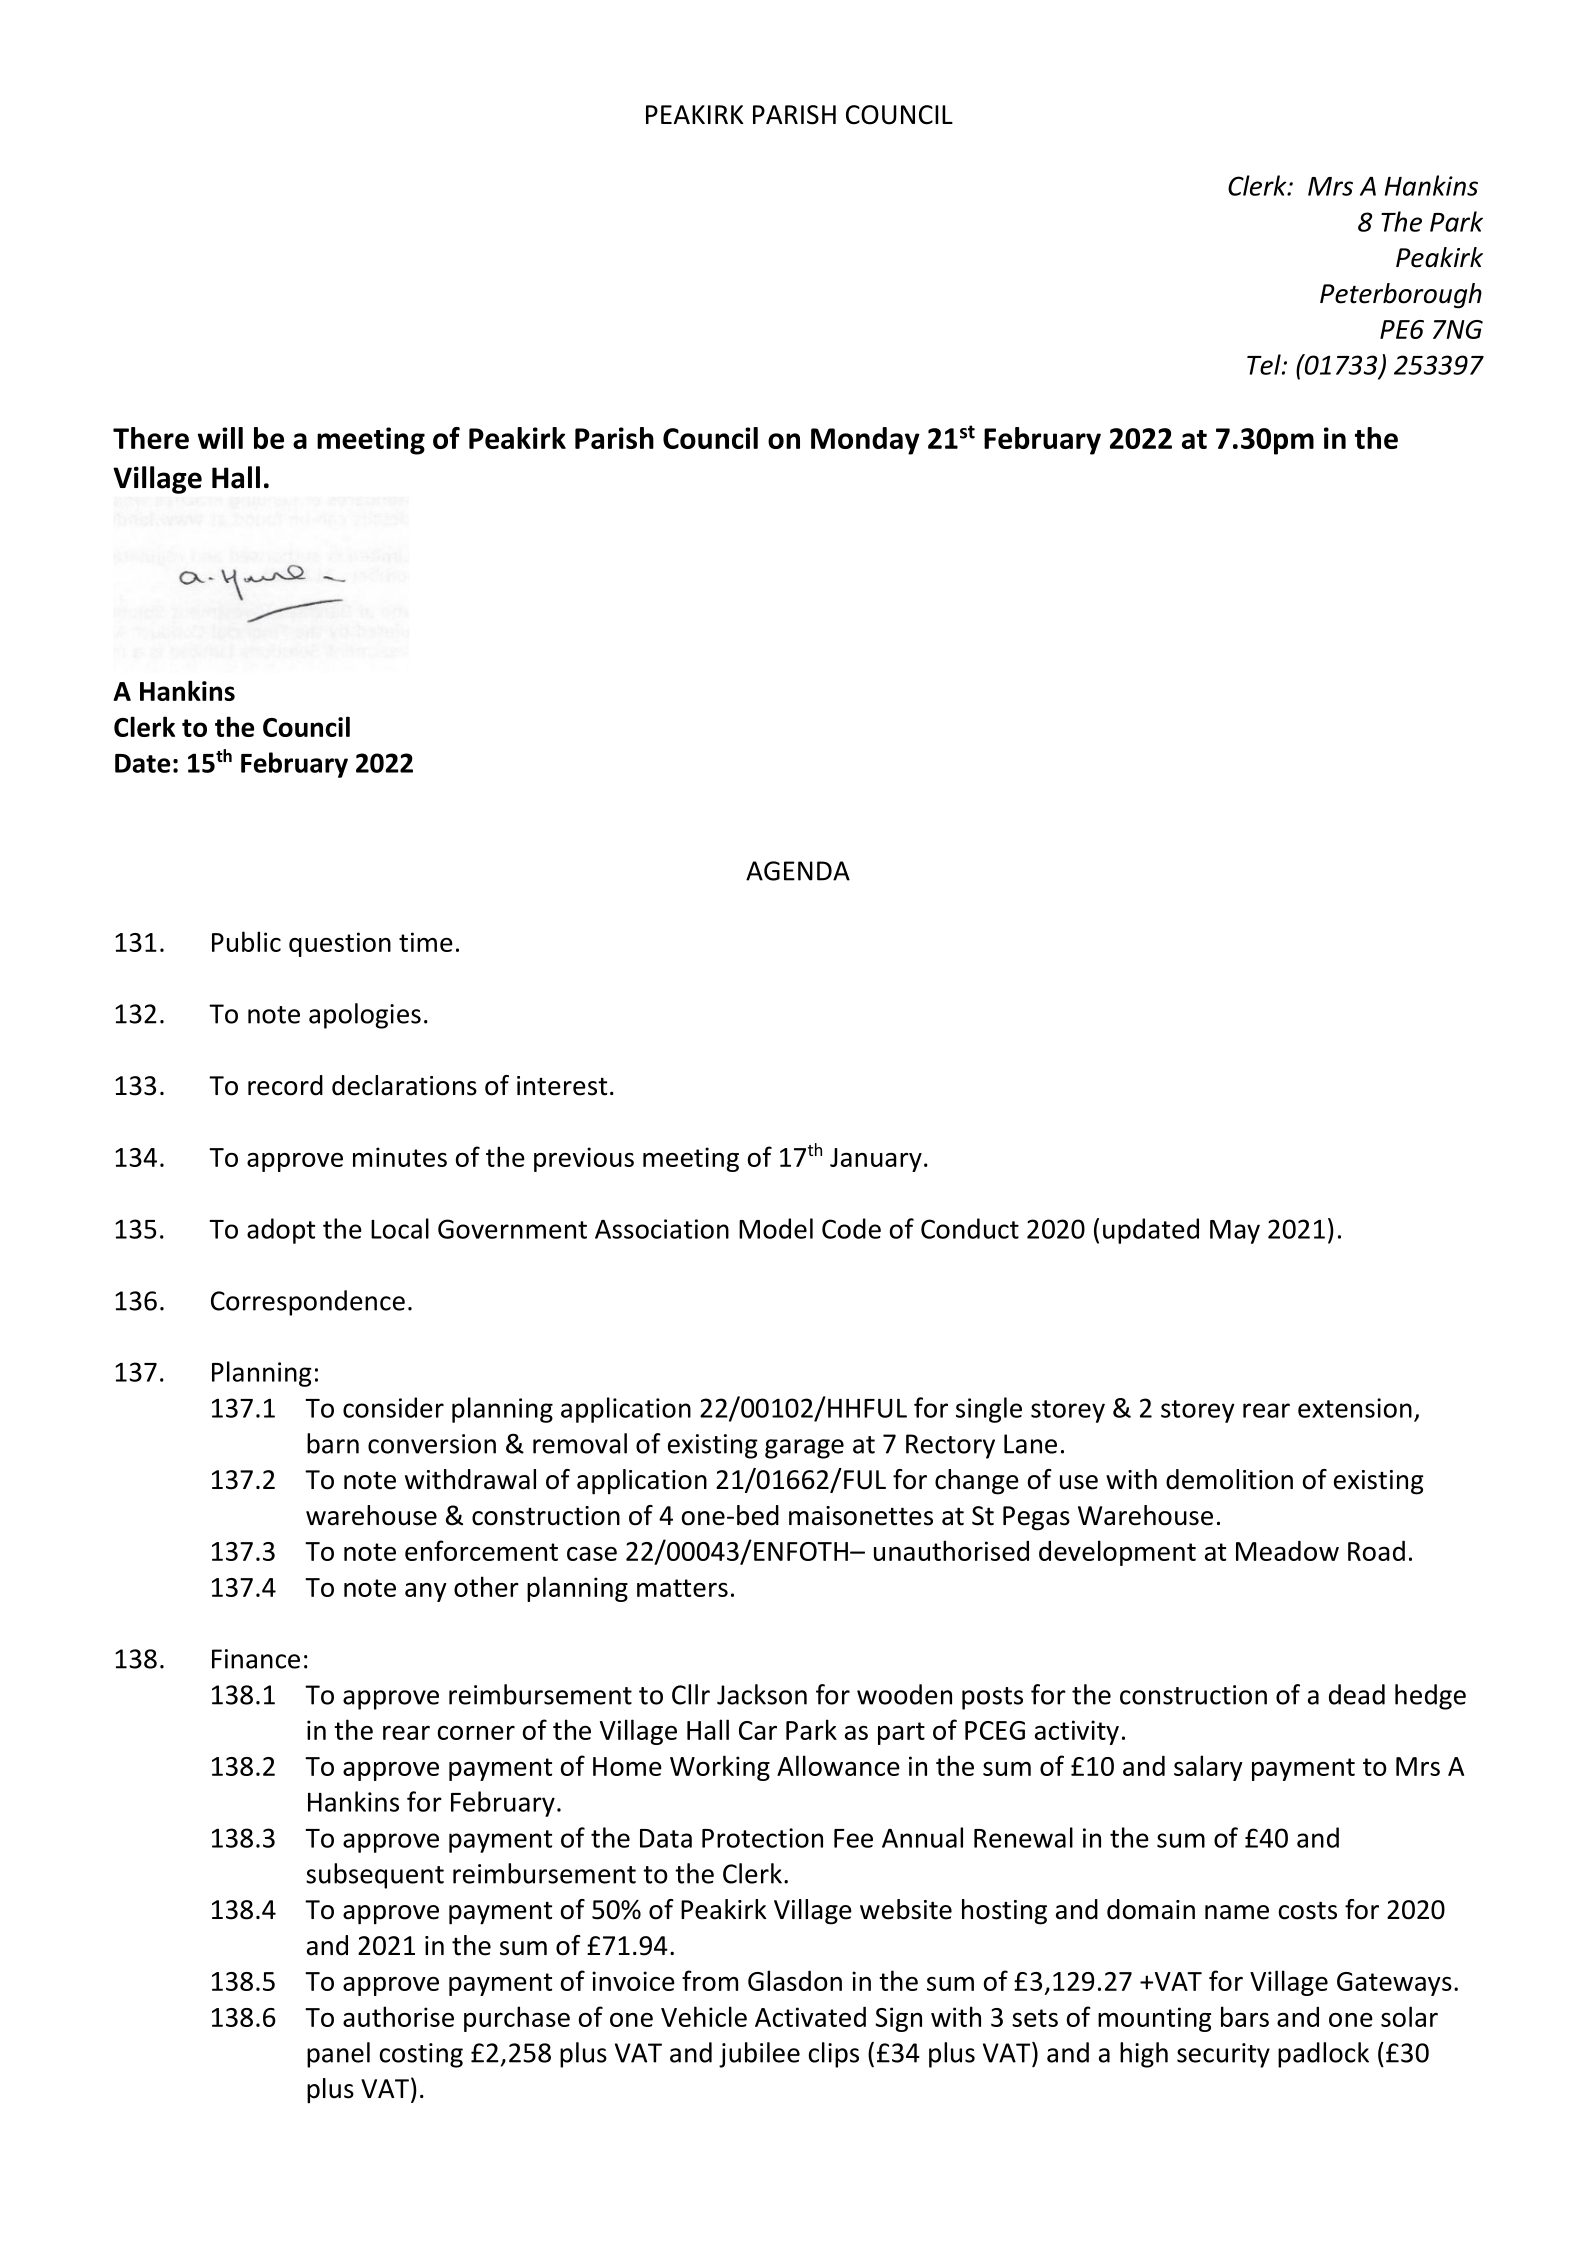 The width and height of the screenshot is (1588, 2246). Describe the element at coordinates (1235, 1232) in the screenshot. I see `May` at that location.
